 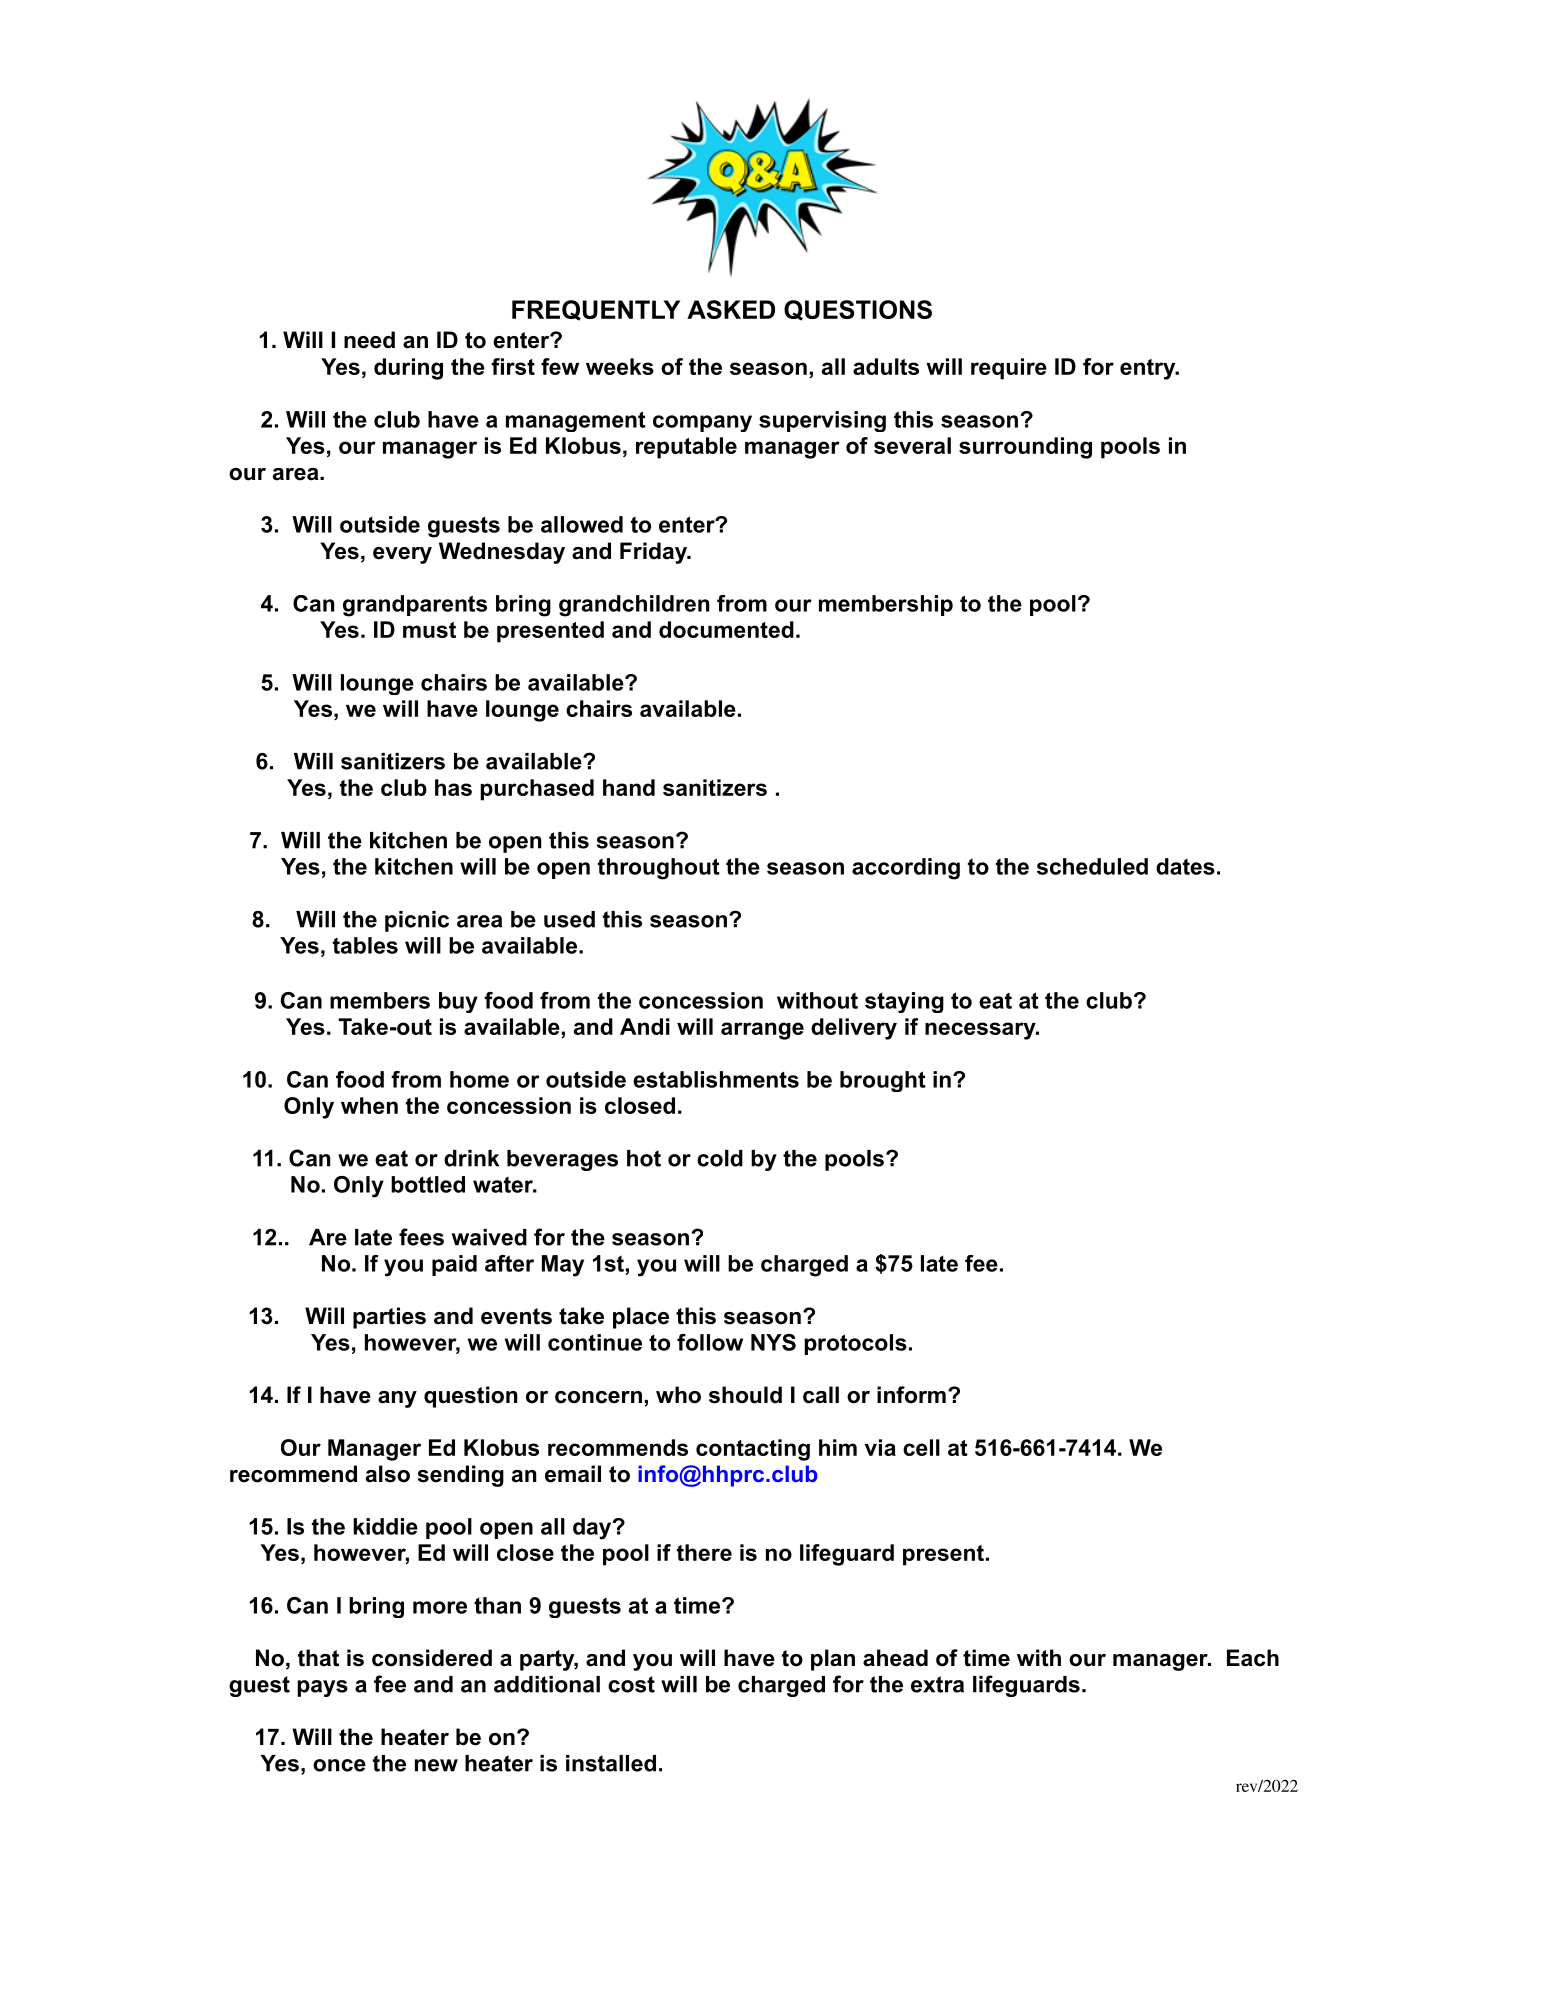 What do you see at coordinates (428, 1184) in the screenshot?
I see `bottled` at bounding box center [428, 1184].
